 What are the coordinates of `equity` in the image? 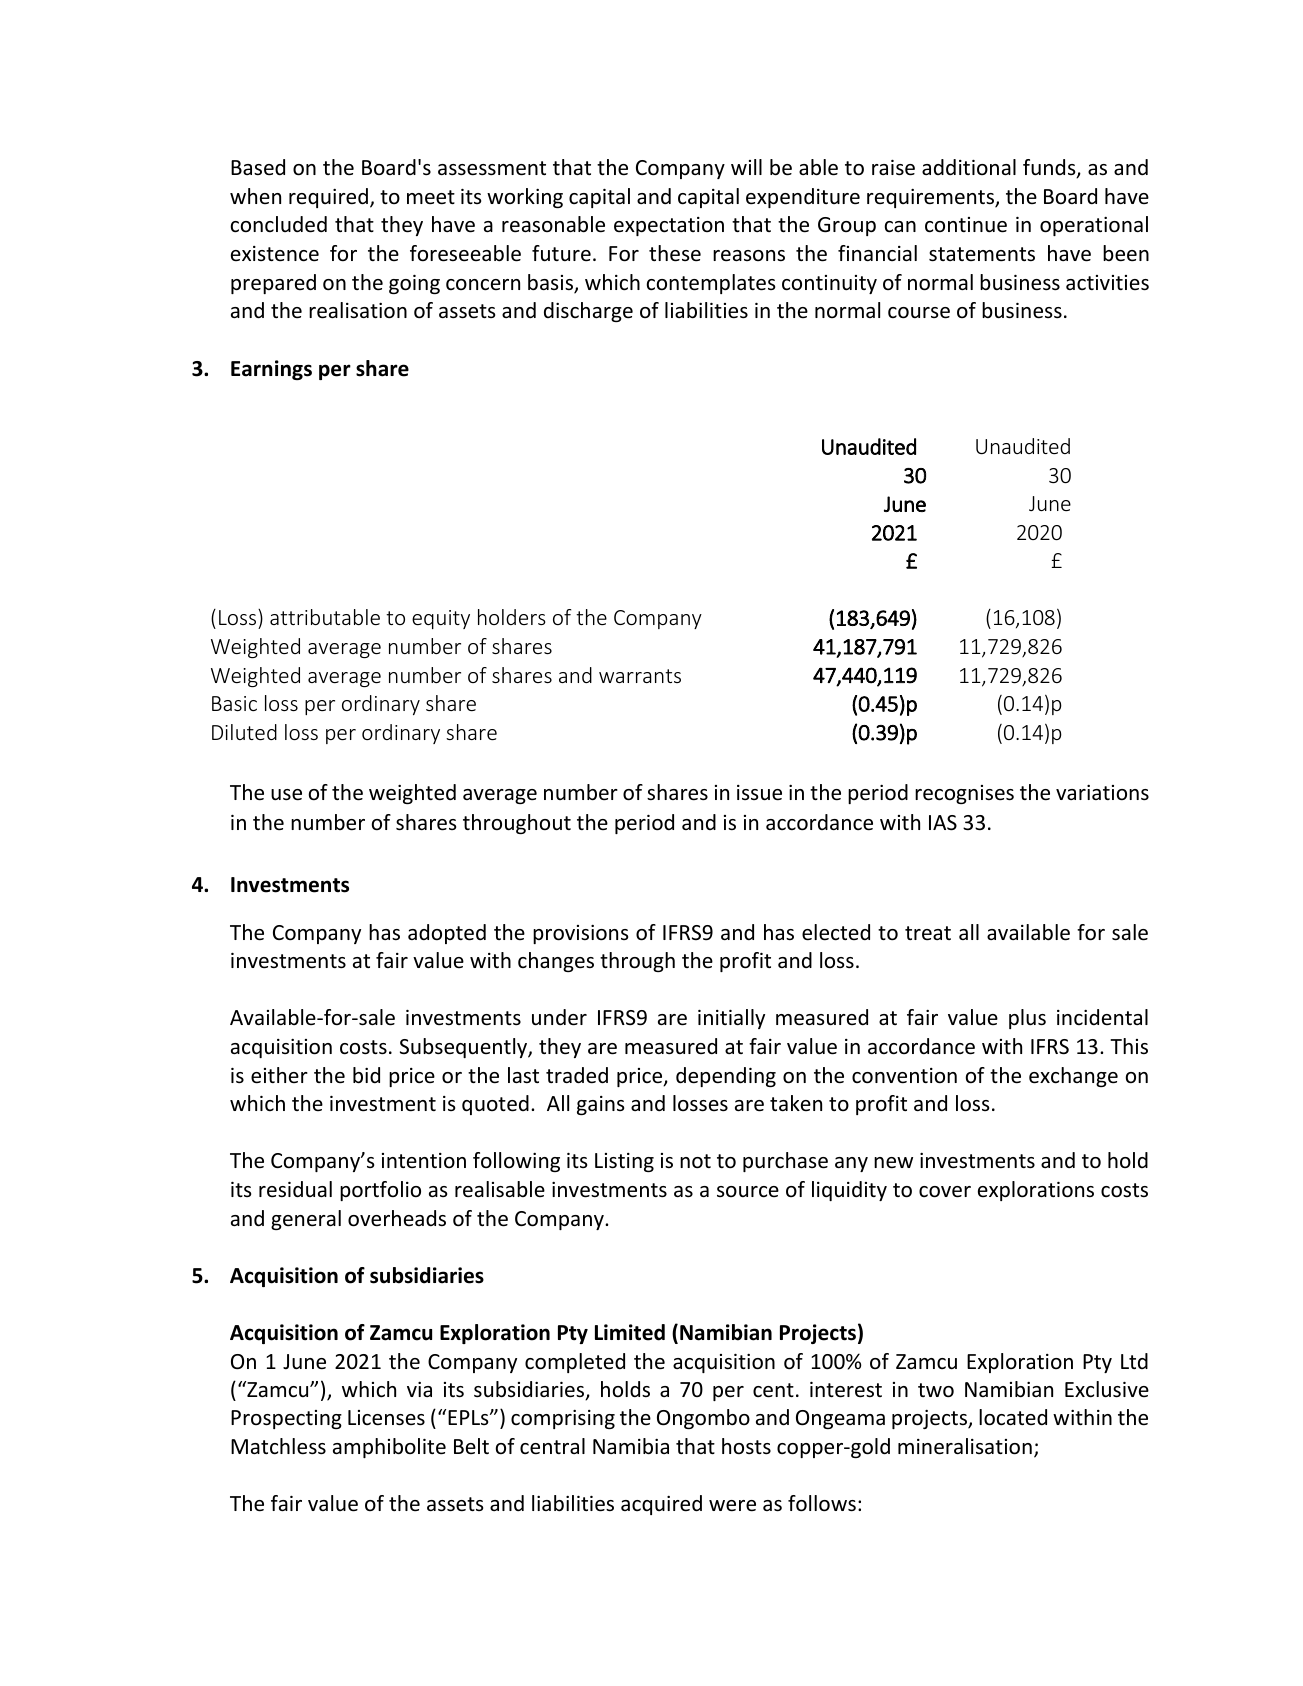 It's located at (441, 619).
